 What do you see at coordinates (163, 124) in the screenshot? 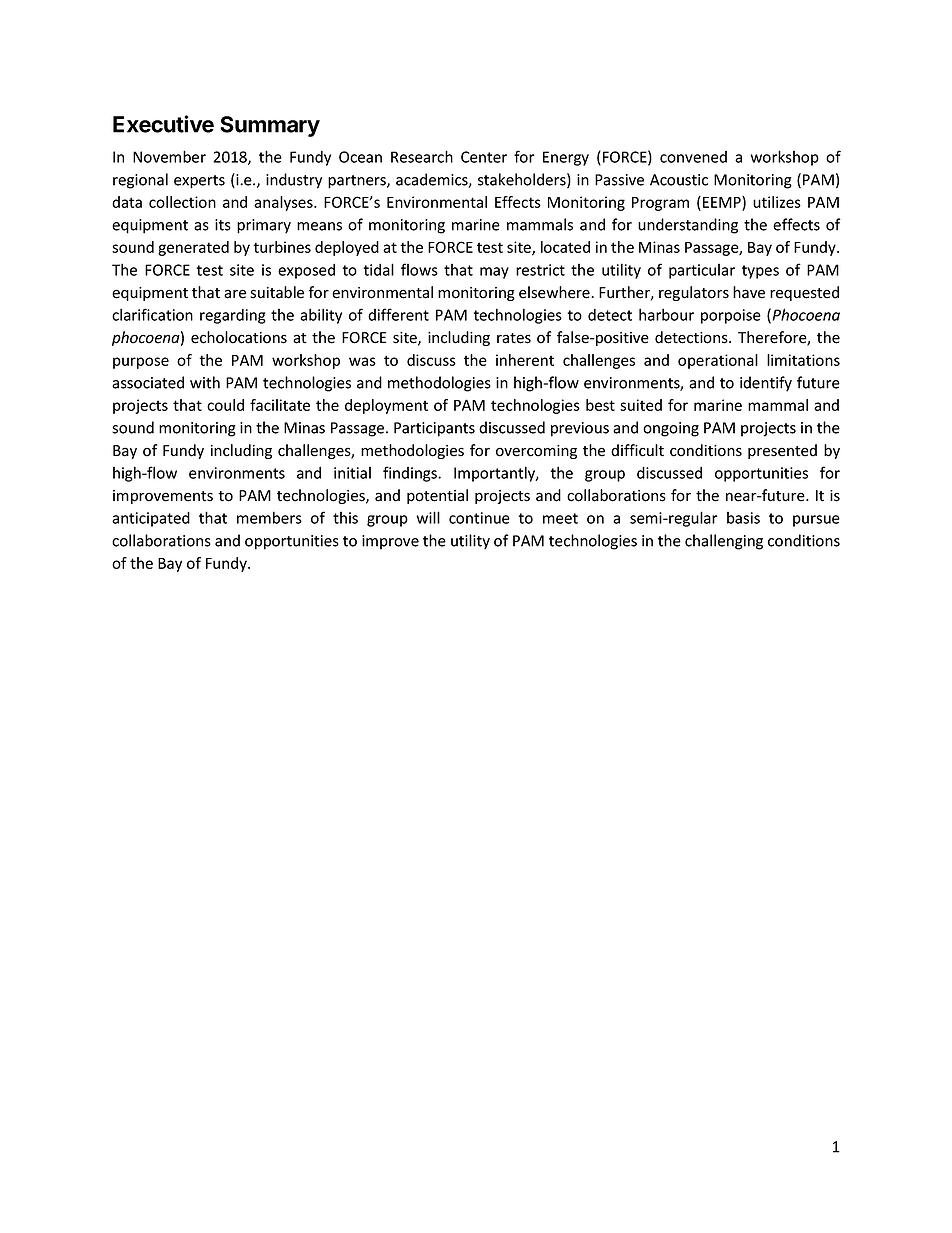
I see `Executive` at bounding box center [163, 124].
